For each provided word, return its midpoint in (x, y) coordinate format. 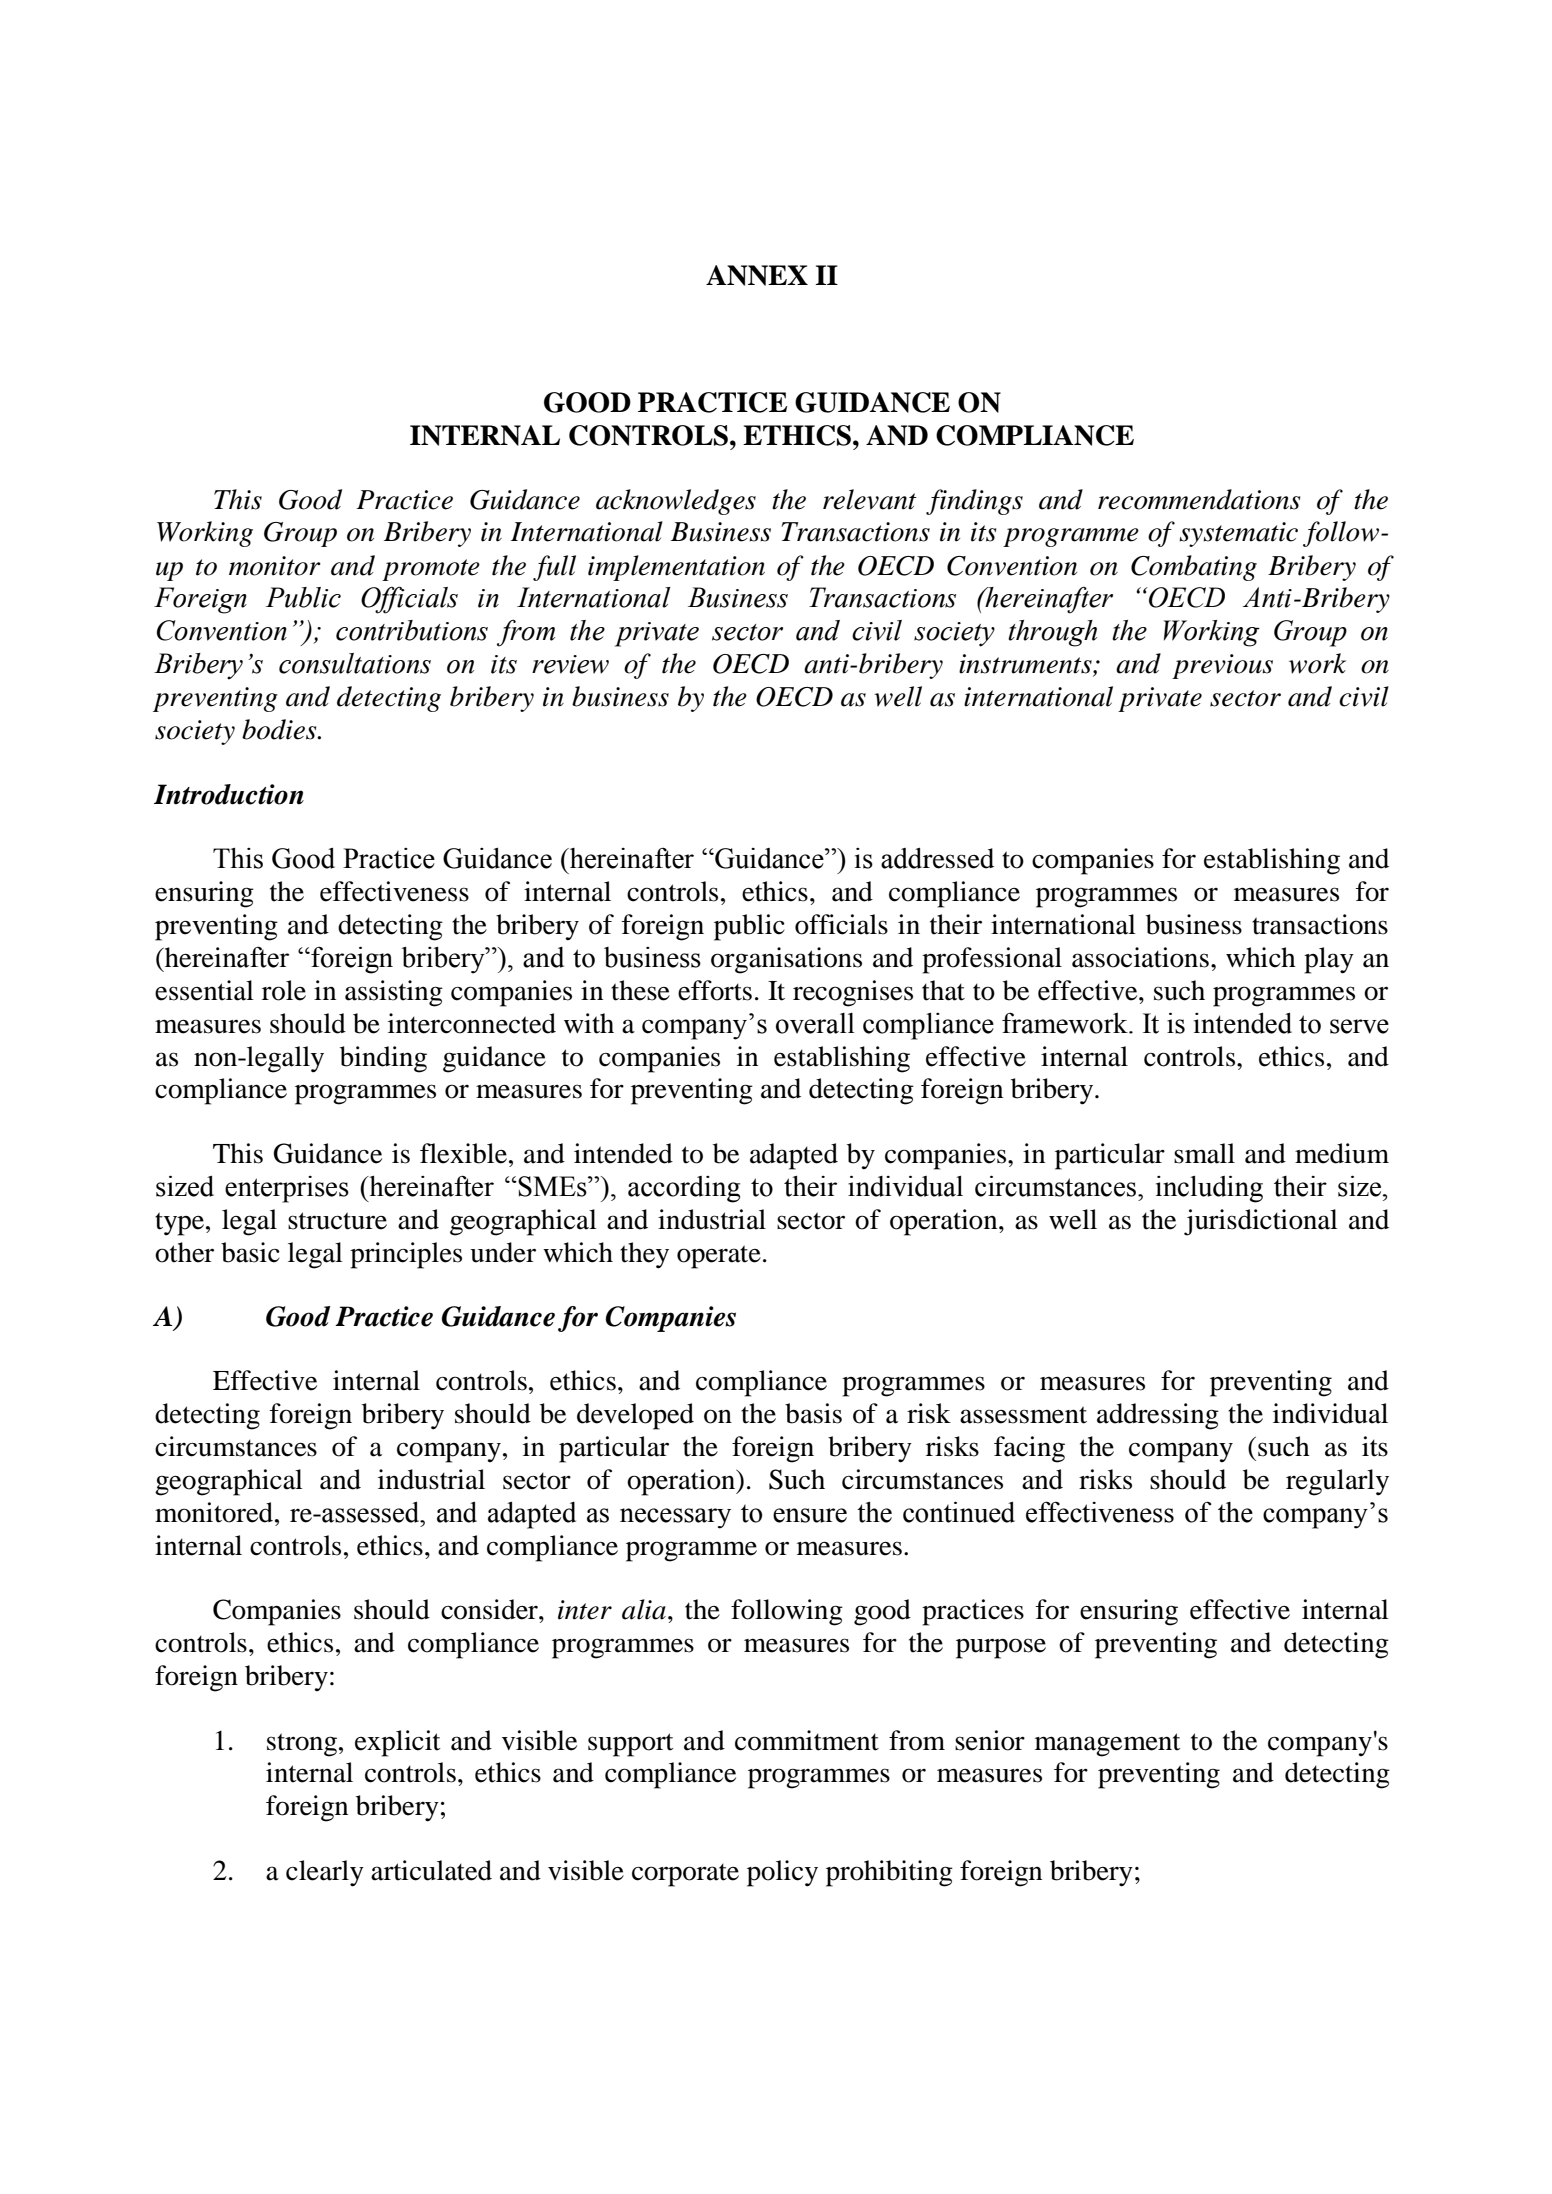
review (570, 664)
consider (490, 1609)
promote (431, 570)
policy (782, 1873)
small (1204, 1153)
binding (383, 1059)
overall (815, 1023)
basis (813, 1413)
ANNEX (757, 275)
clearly (325, 1873)
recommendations (1199, 499)
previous (1222, 666)
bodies (280, 729)
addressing (1158, 1416)
